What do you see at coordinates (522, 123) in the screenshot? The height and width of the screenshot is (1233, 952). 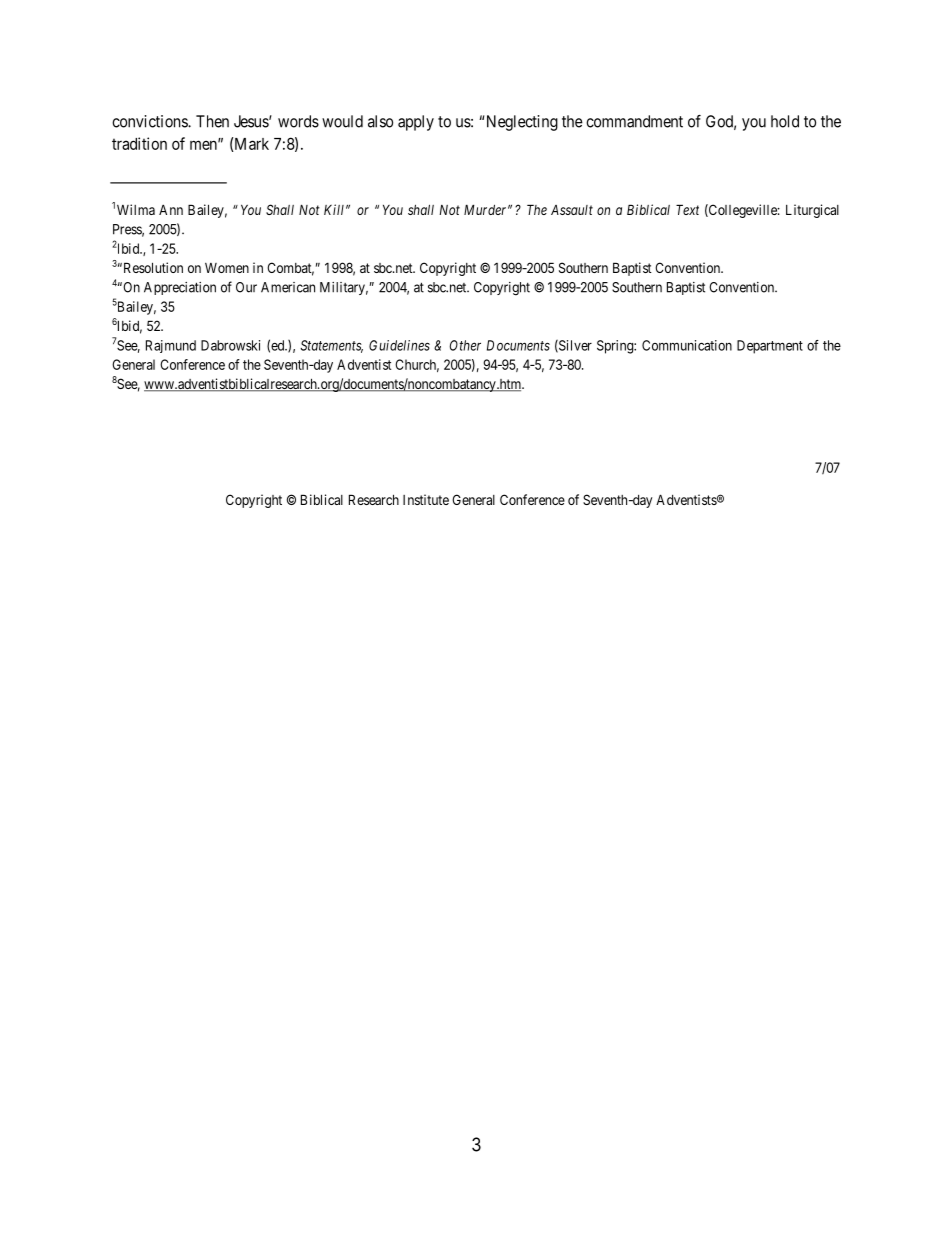 I see `Neglecting` at bounding box center [522, 123].
